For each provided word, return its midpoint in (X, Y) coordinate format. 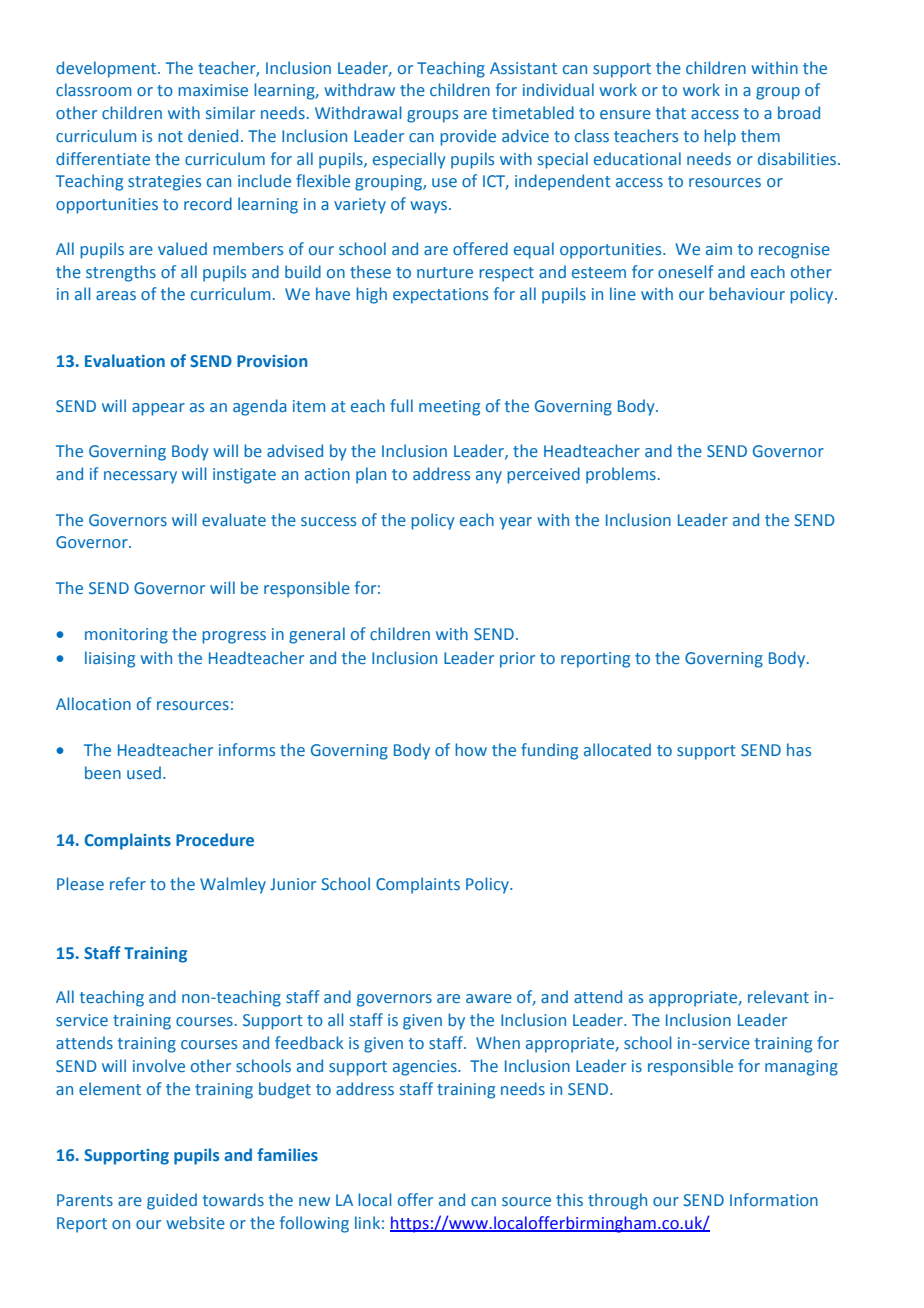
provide (468, 137)
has (799, 749)
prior (517, 660)
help (720, 137)
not (170, 136)
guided (172, 1201)
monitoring (126, 636)
